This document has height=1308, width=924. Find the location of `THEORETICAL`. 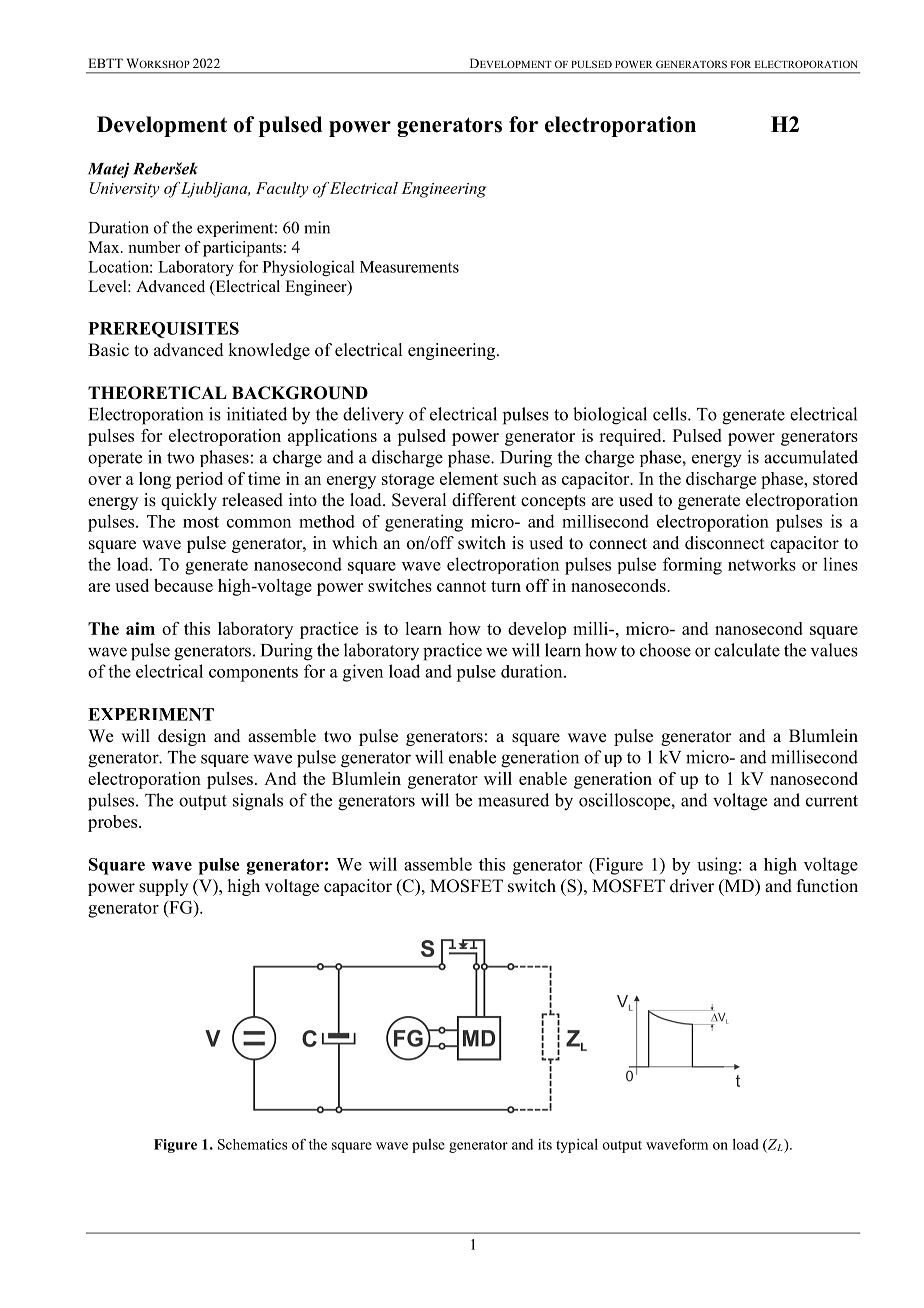

THEORETICAL is located at coordinates (157, 393).
